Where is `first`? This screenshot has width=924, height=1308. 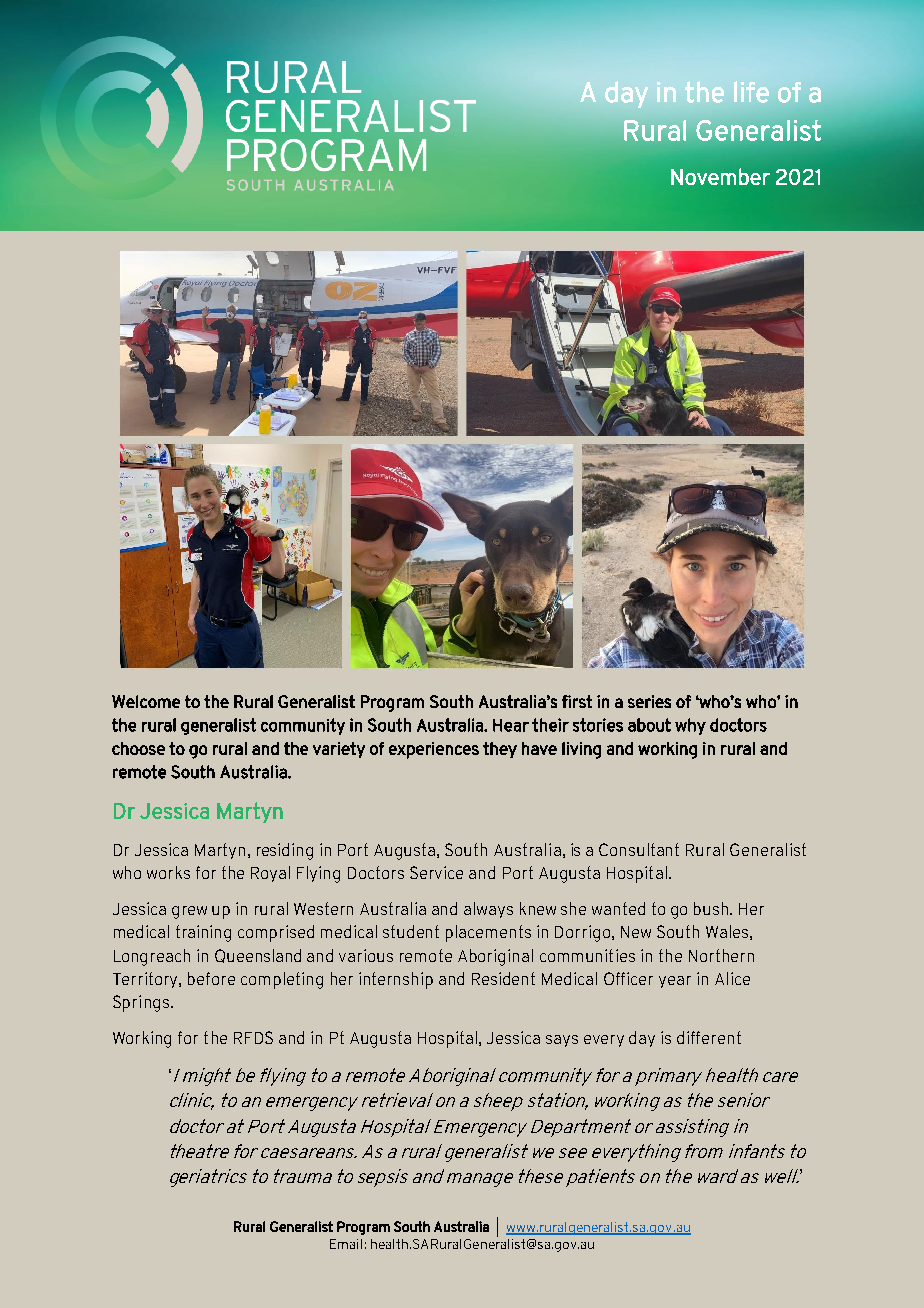
first is located at coordinates (577, 701).
